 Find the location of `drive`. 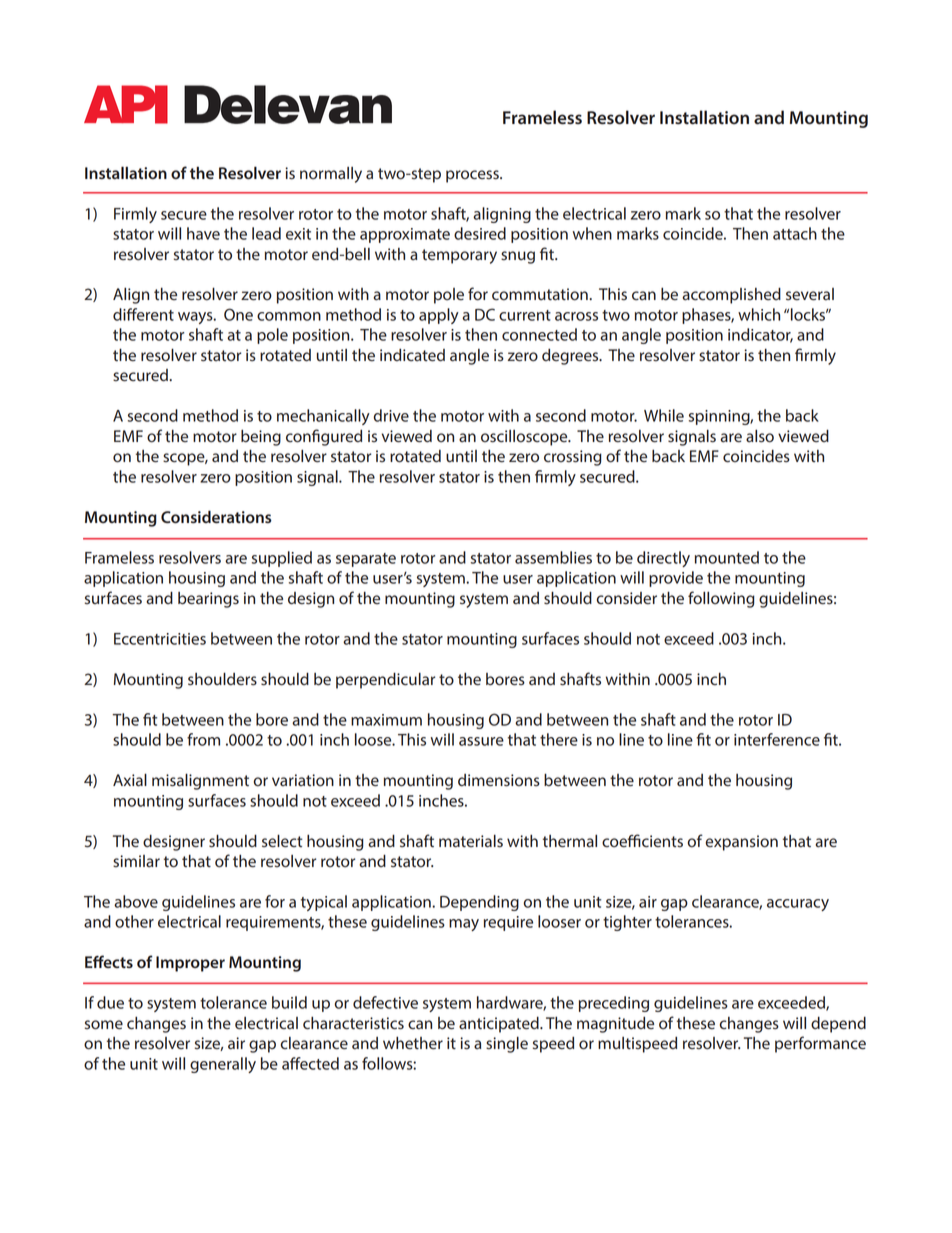

drive is located at coordinates (391, 415).
